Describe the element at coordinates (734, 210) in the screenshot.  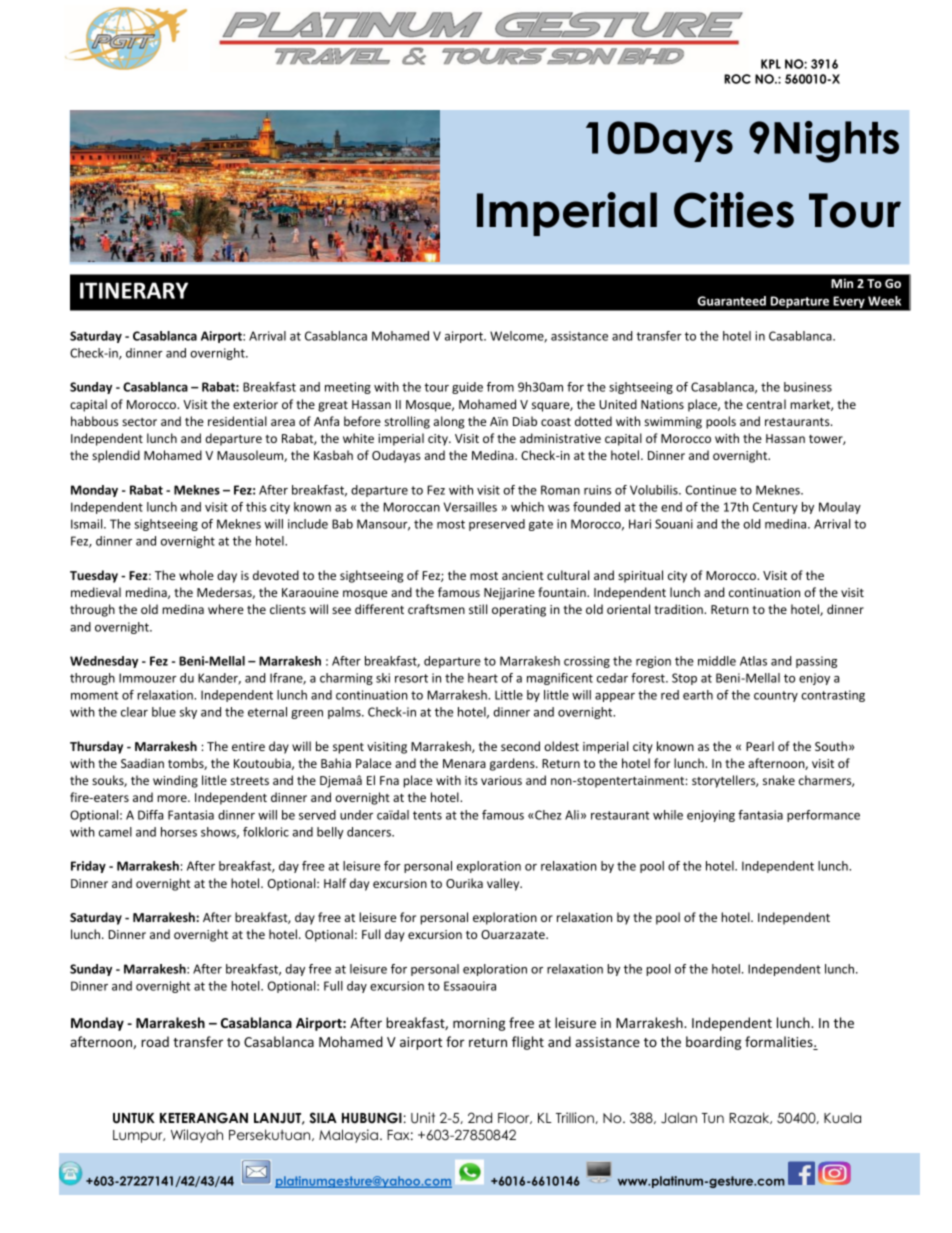
I see `Cities` at that location.
